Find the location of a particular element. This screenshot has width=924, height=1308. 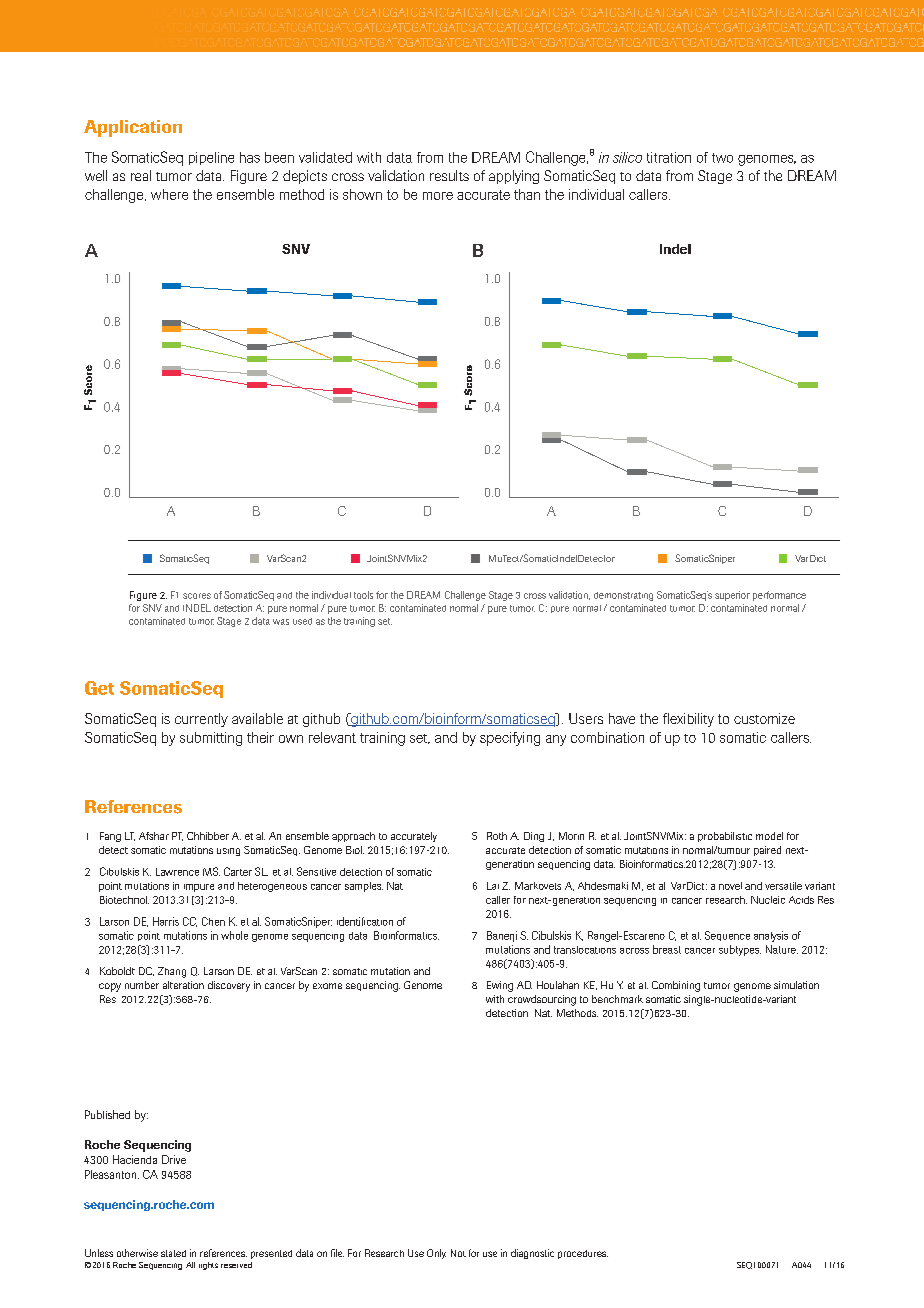

tools is located at coordinates (363, 595).
